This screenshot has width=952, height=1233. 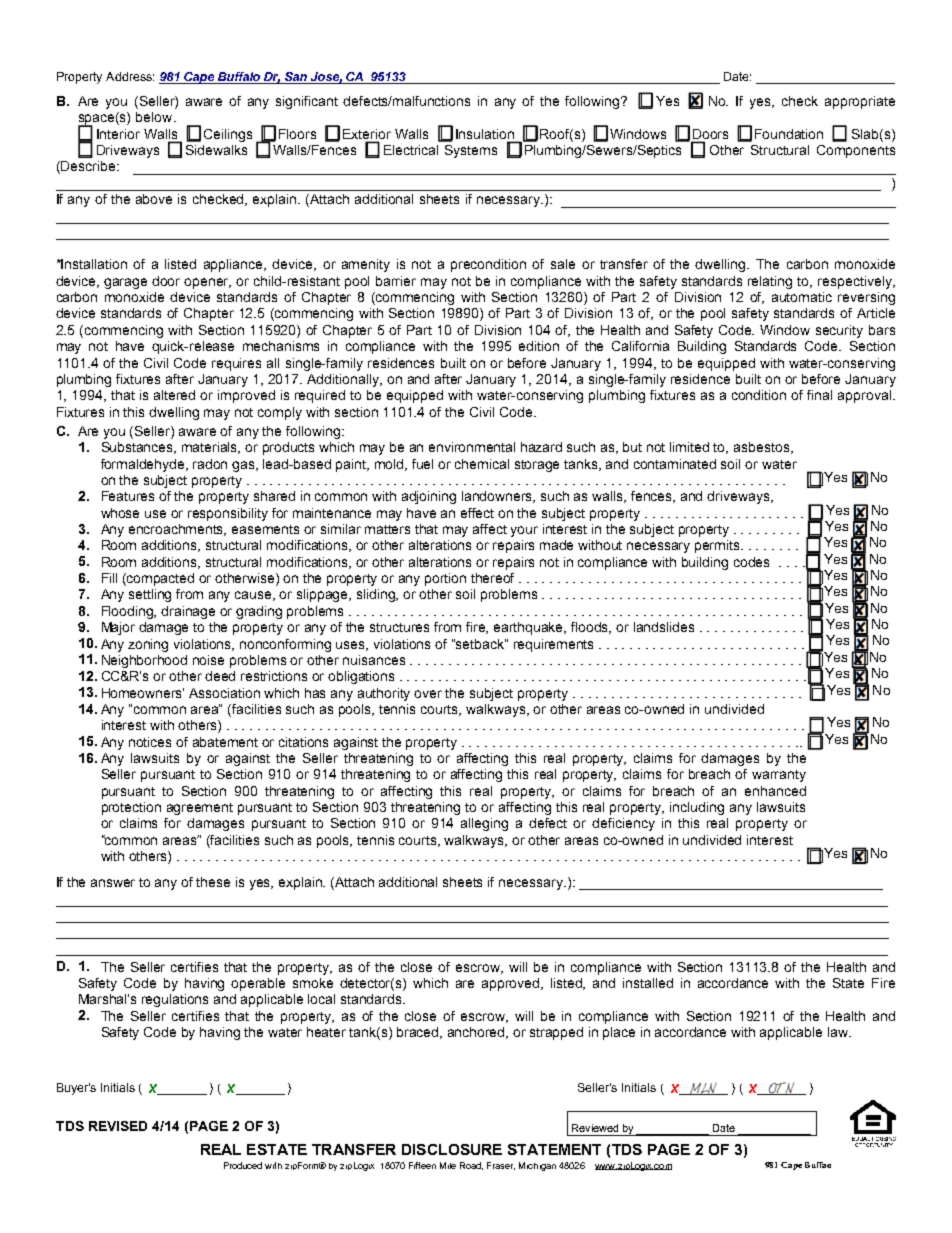 I want to click on Insulation, so click(x=485, y=134).
